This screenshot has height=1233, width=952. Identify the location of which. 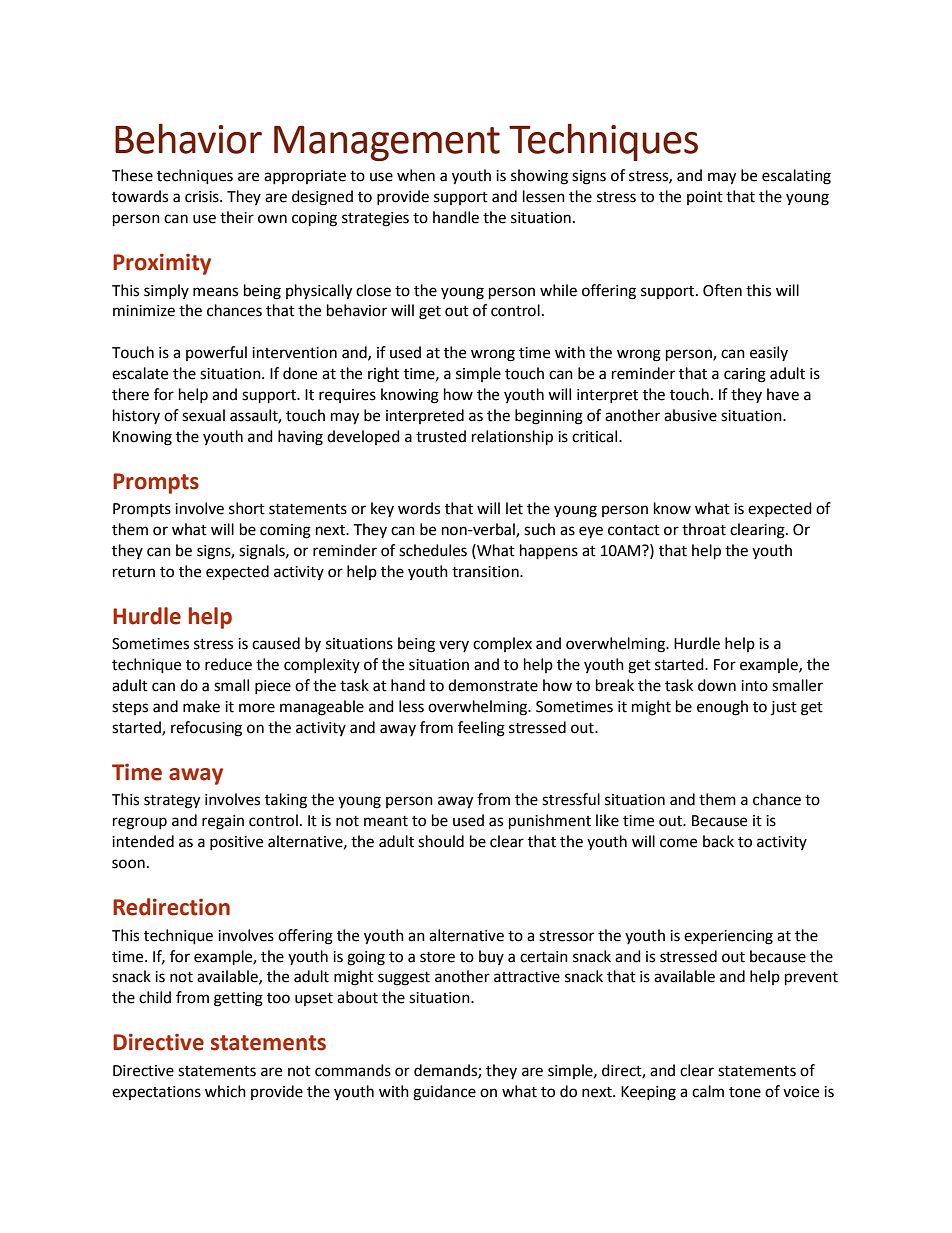
(225, 1091).
